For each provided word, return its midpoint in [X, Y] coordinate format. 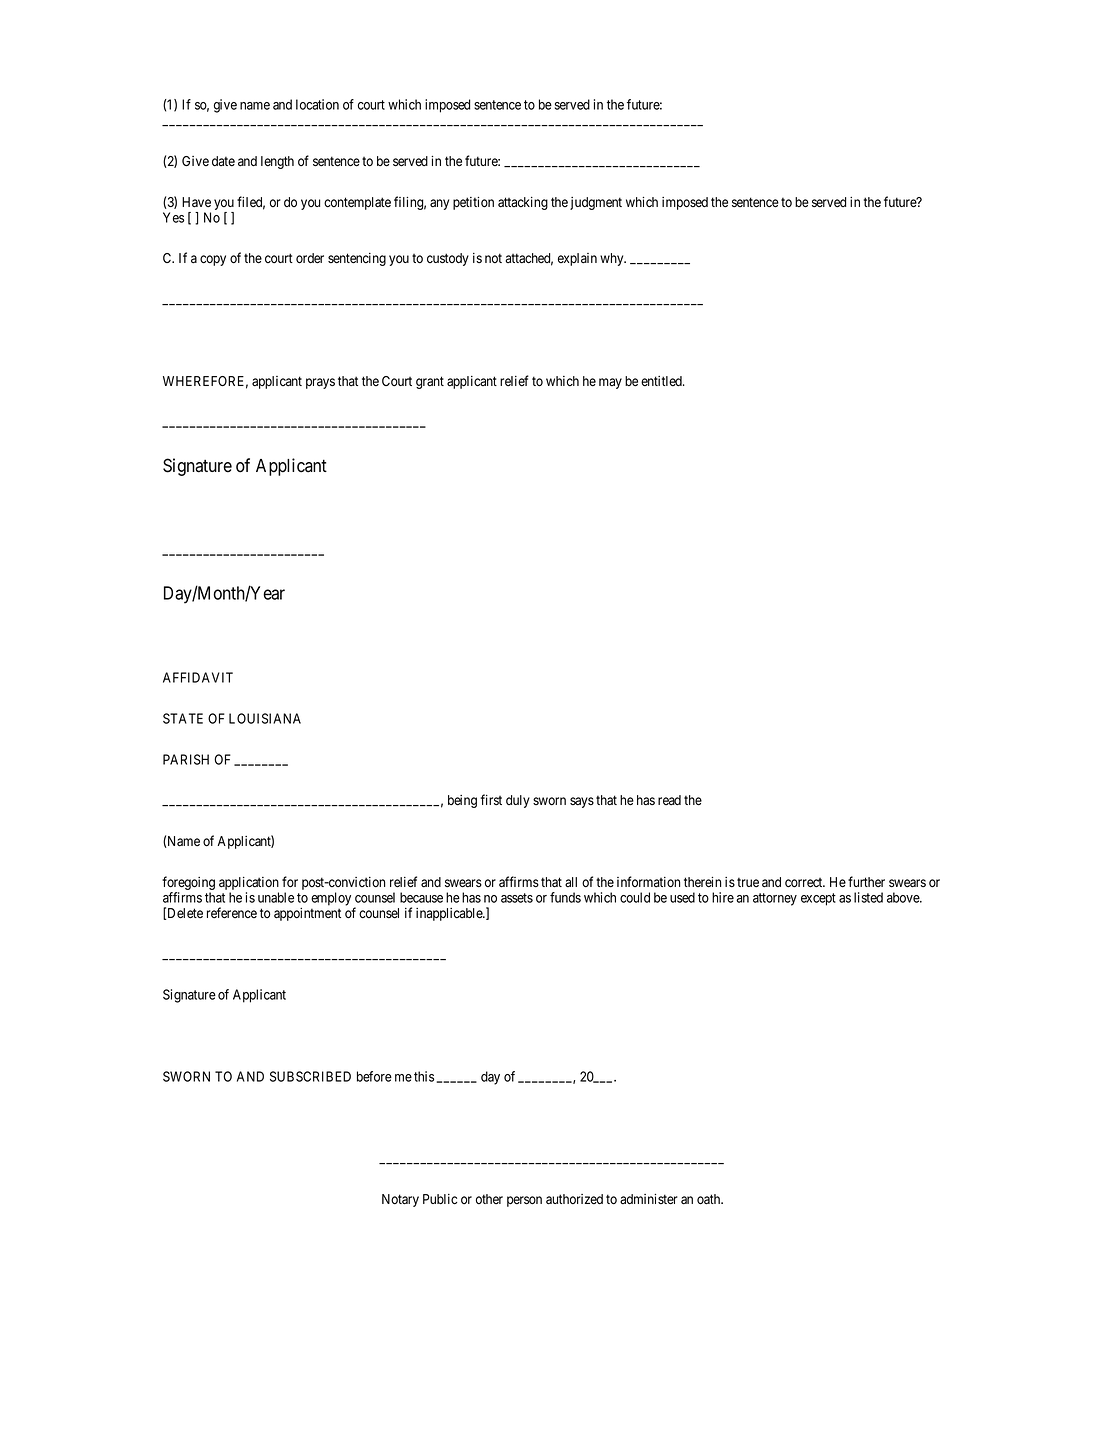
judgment [596, 203]
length [277, 162]
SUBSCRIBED [310, 1076]
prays [320, 383]
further [866, 881]
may [610, 383]
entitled [662, 381]
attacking [523, 203]
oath [710, 1199]
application [249, 883]
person [524, 1201]
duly [518, 801]
